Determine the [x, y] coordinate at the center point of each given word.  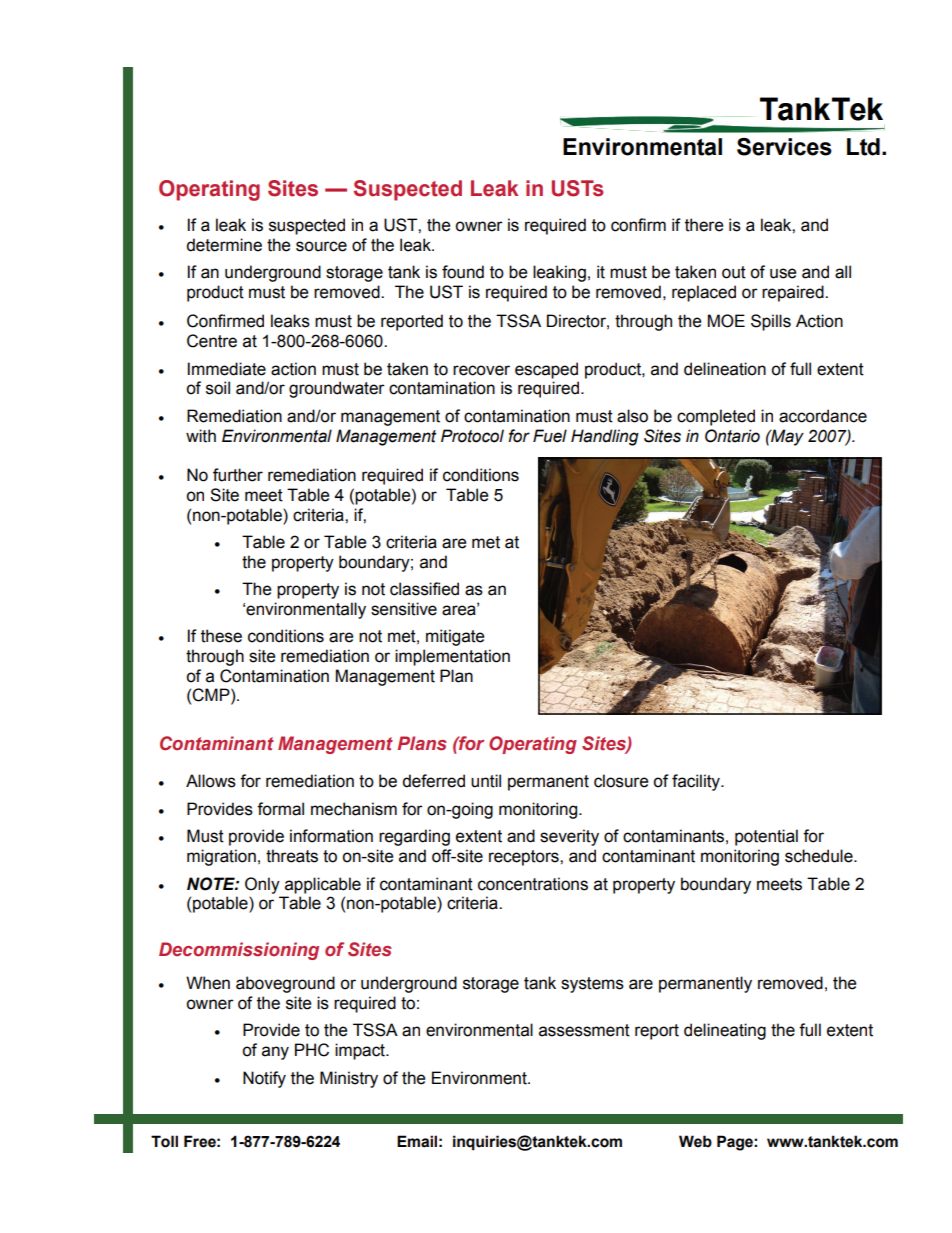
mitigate [455, 637]
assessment [584, 1030]
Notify [264, 1079]
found [463, 272]
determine [224, 245]
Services [784, 147]
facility [697, 782]
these [221, 636]
